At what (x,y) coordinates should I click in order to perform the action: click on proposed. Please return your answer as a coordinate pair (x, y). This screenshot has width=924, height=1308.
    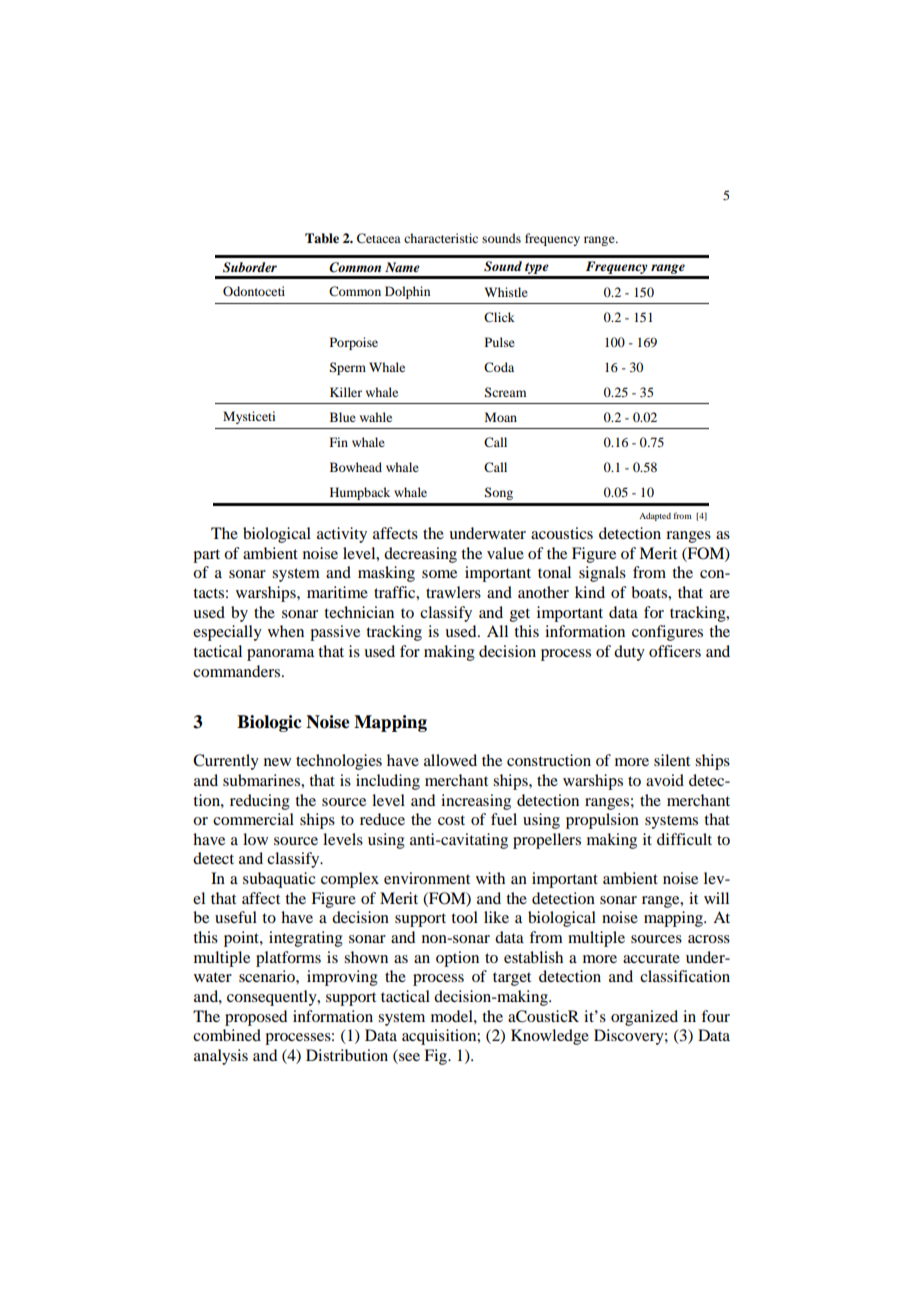
    Looking at the image, I should click on (256, 1018).
